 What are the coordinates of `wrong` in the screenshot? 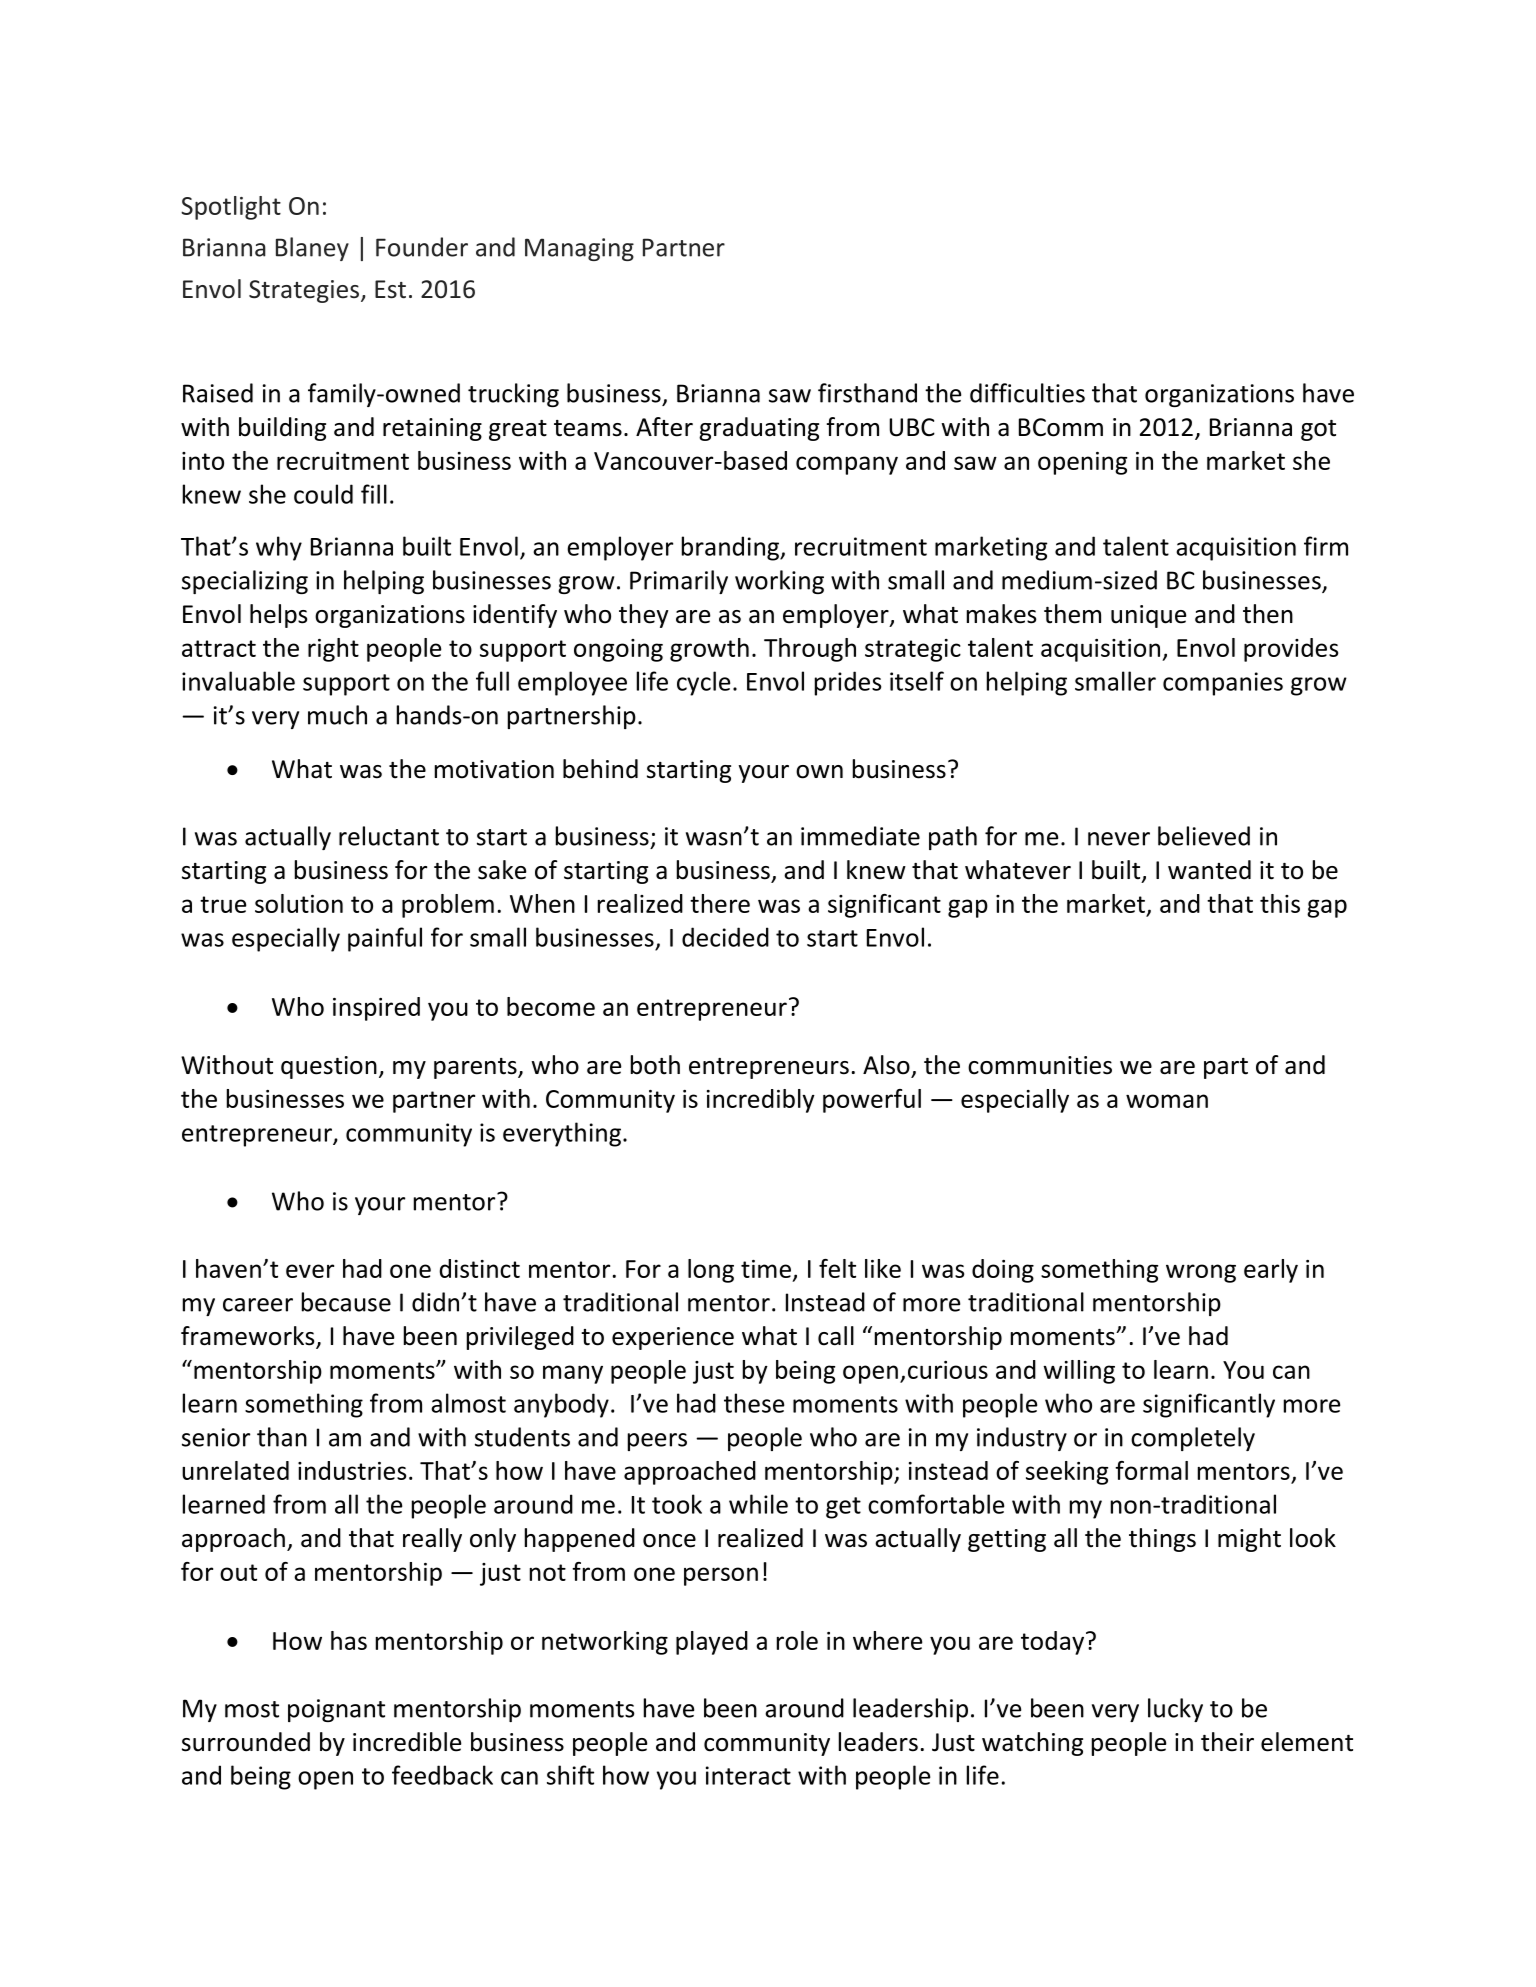 It's located at (1201, 1273).
